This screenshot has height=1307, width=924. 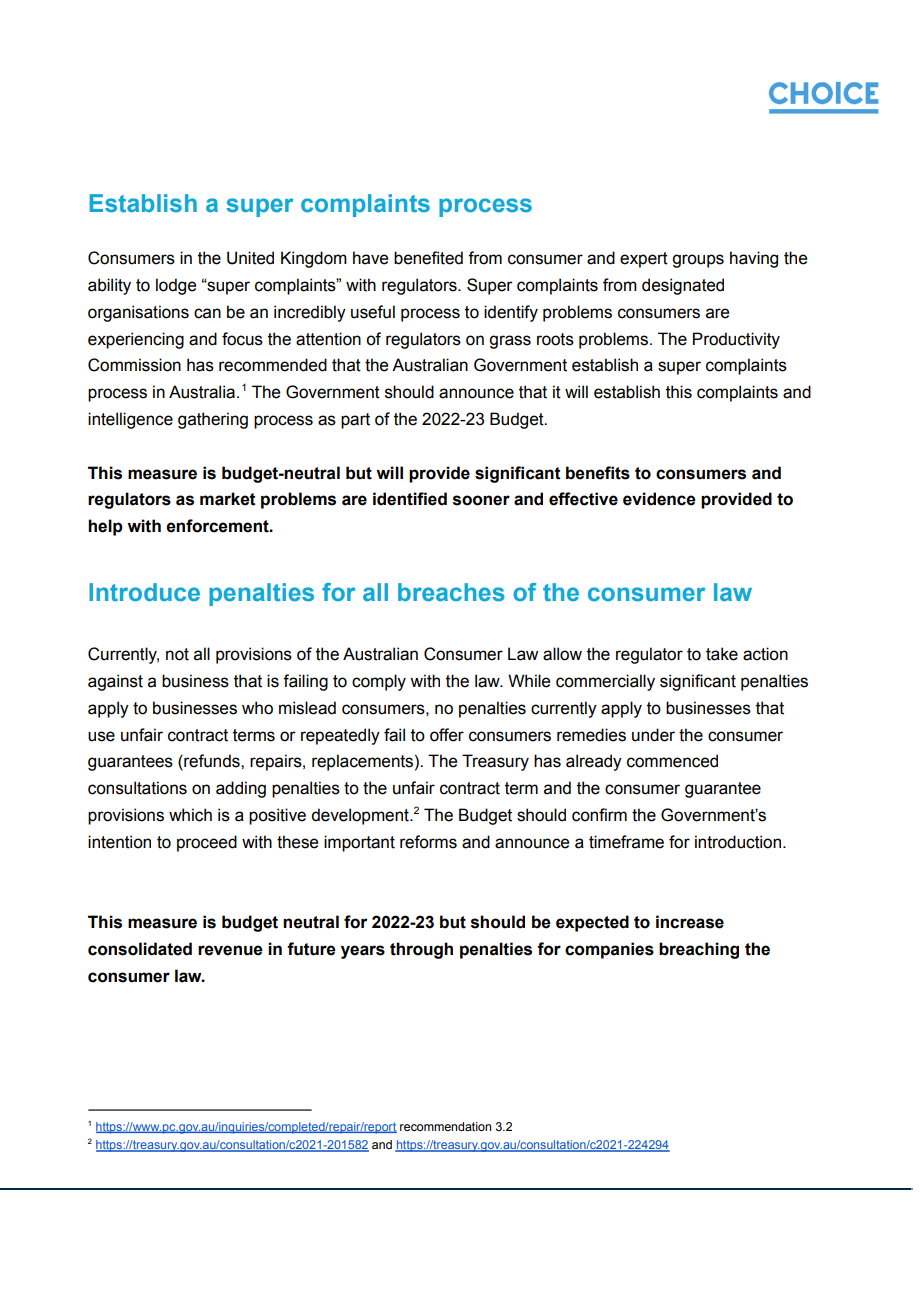 I want to click on evidence, so click(x=659, y=499).
